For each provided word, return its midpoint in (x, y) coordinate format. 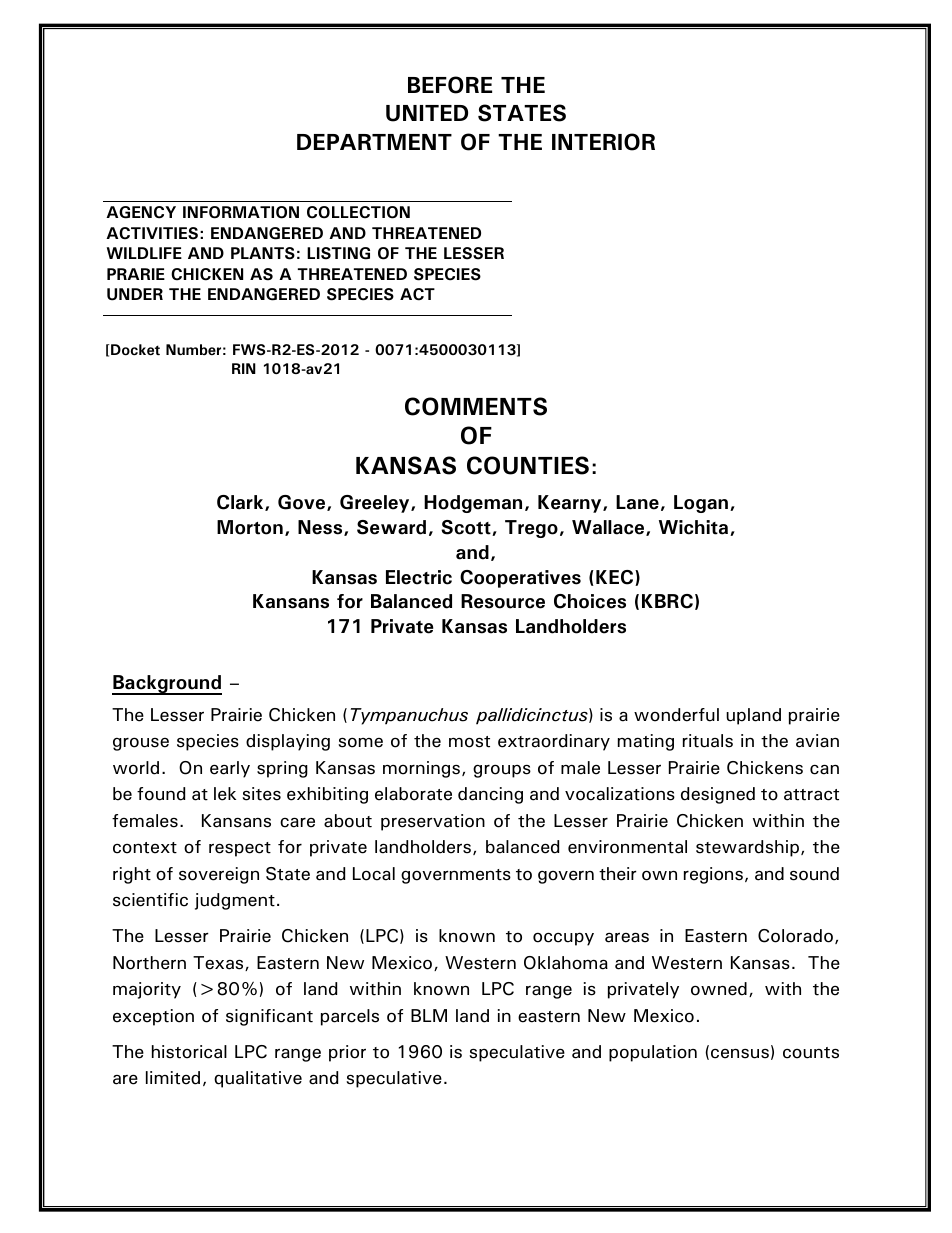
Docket (134, 350)
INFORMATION (241, 212)
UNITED (427, 113)
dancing (490, 795)
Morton (250, 527)
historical (189, 1052)
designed (718, 795)
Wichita (695, 528)
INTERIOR (603, 142)
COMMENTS (476, 406)
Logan (701, 504)
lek (225, 794)
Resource (503, 601)
